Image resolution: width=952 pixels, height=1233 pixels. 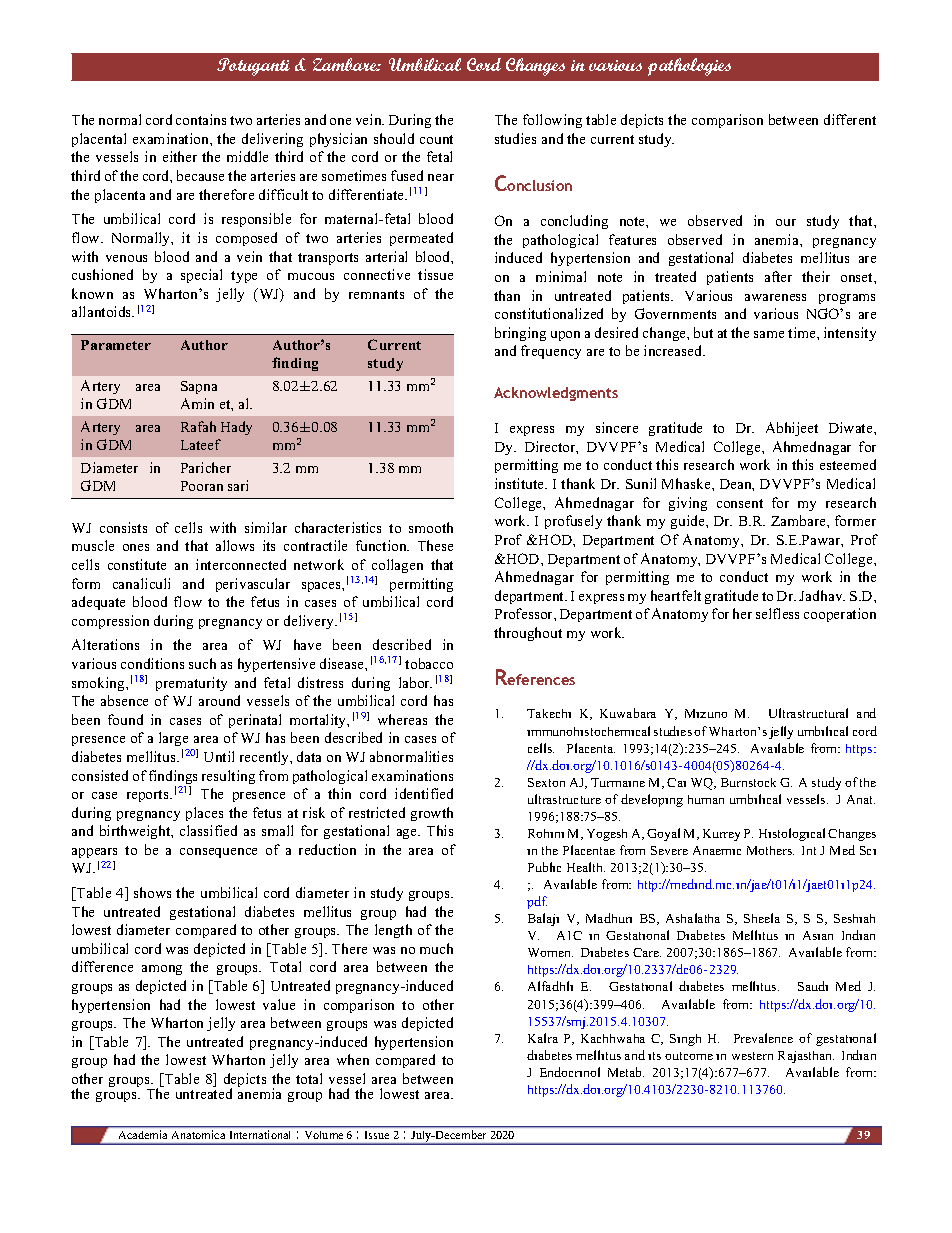 I want to click on places, so click(x=204, y=814).
